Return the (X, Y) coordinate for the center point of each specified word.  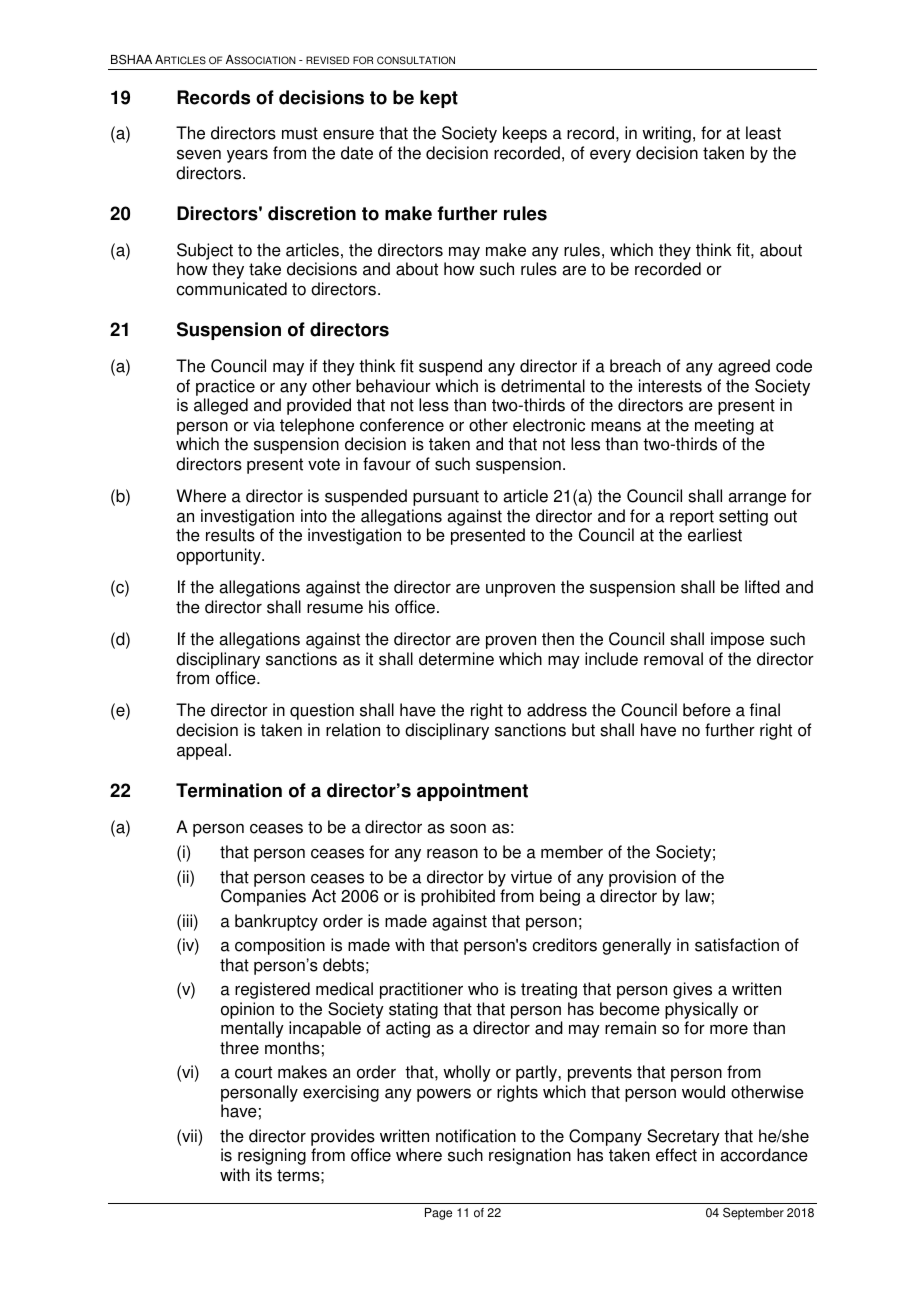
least (763, 133)
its (264, 1175)
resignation (530, 1156)
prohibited (458, 897)
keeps (525, 134)
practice (225, 387)
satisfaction (737, 945)
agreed (744, 367)
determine (456, 659)
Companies (263, 897)
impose (737, 640)
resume (335, 609)
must (300, 133)
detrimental (543, 386)
